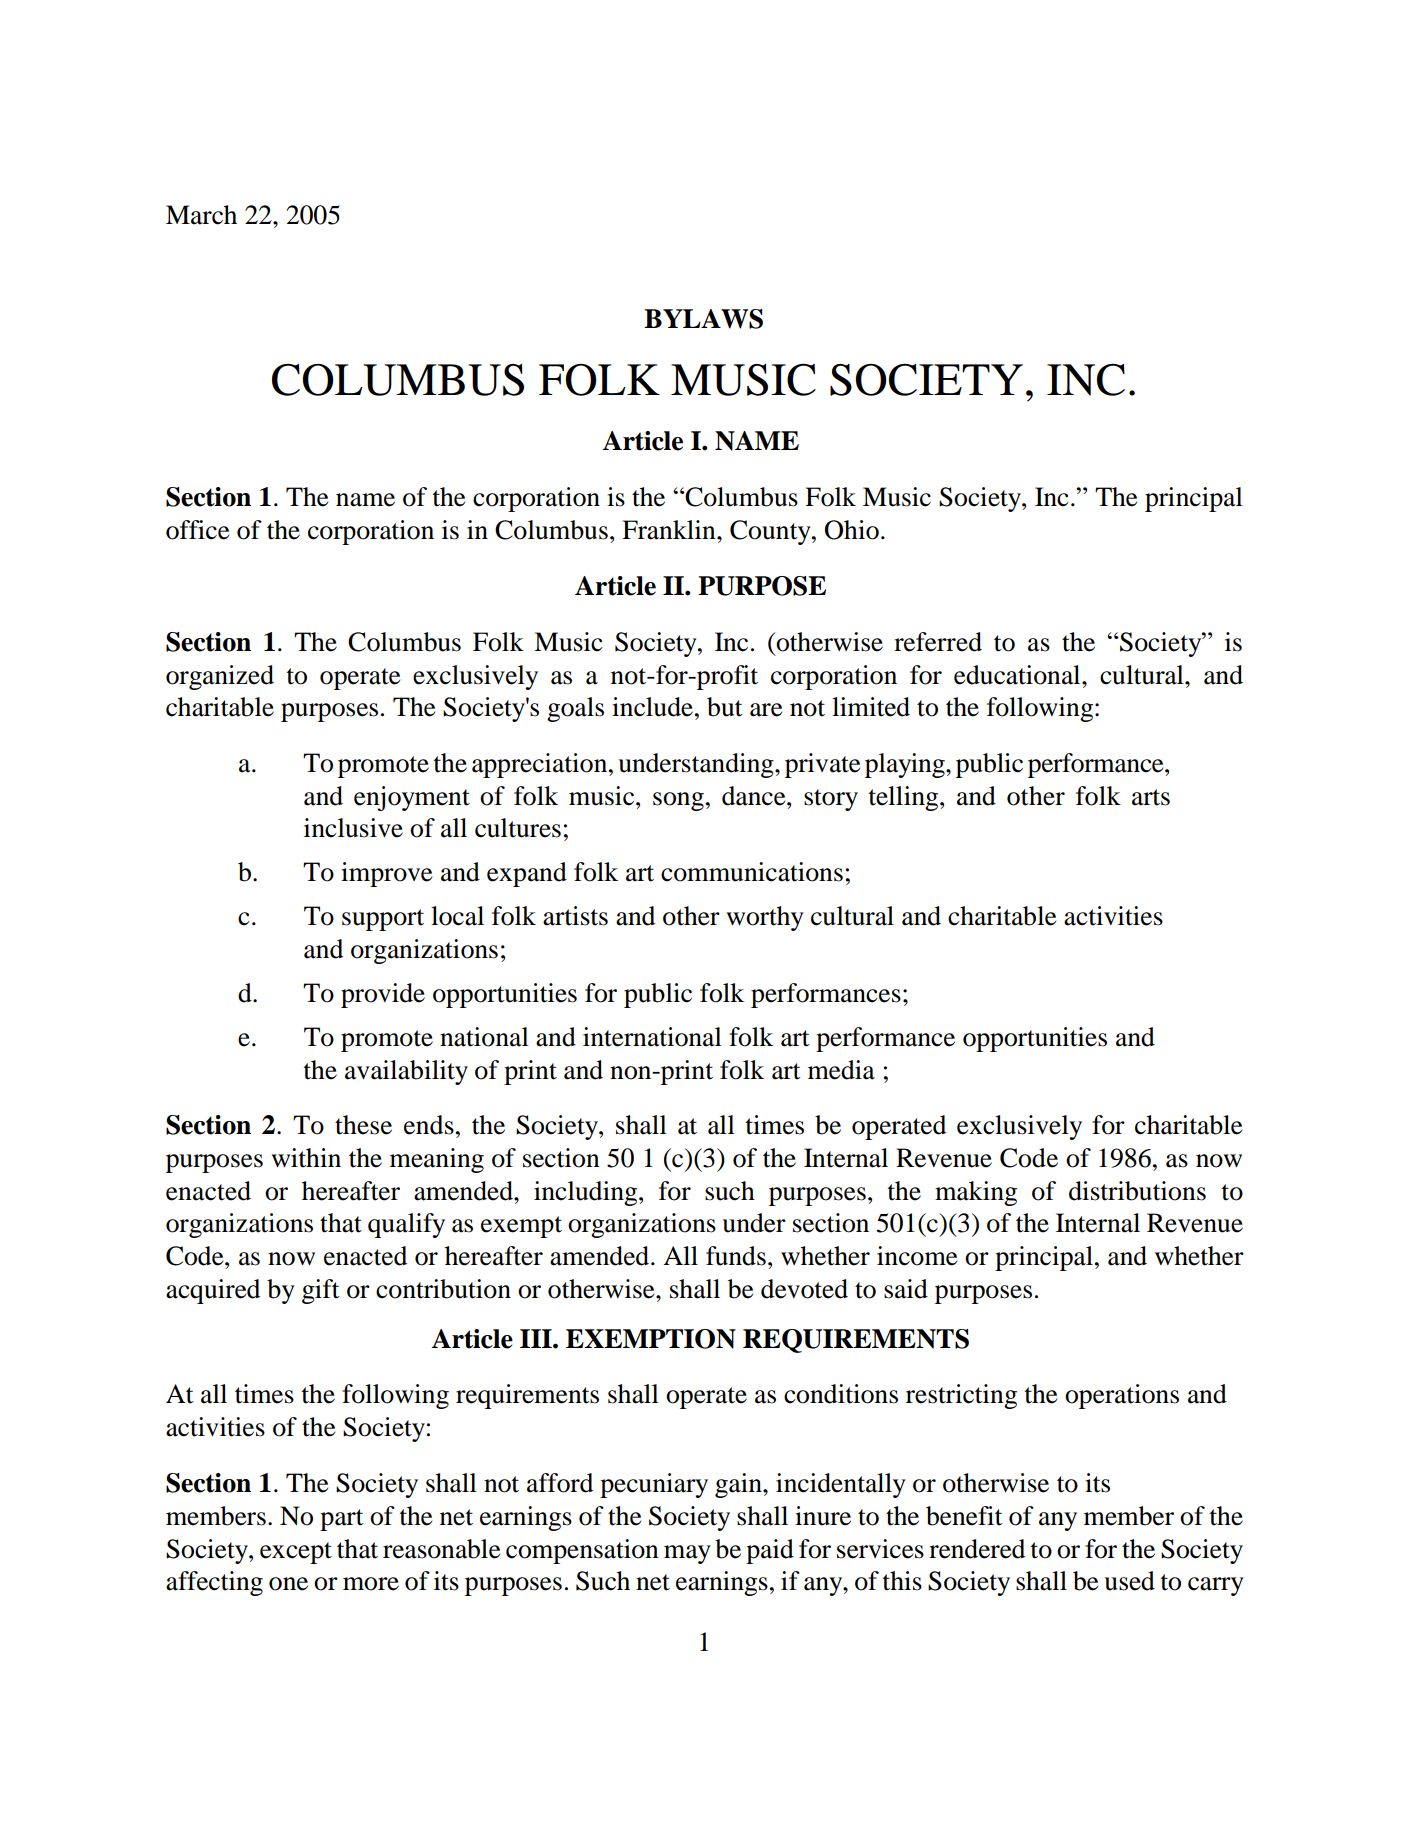  I want to click on except, so click(296, 1553).
